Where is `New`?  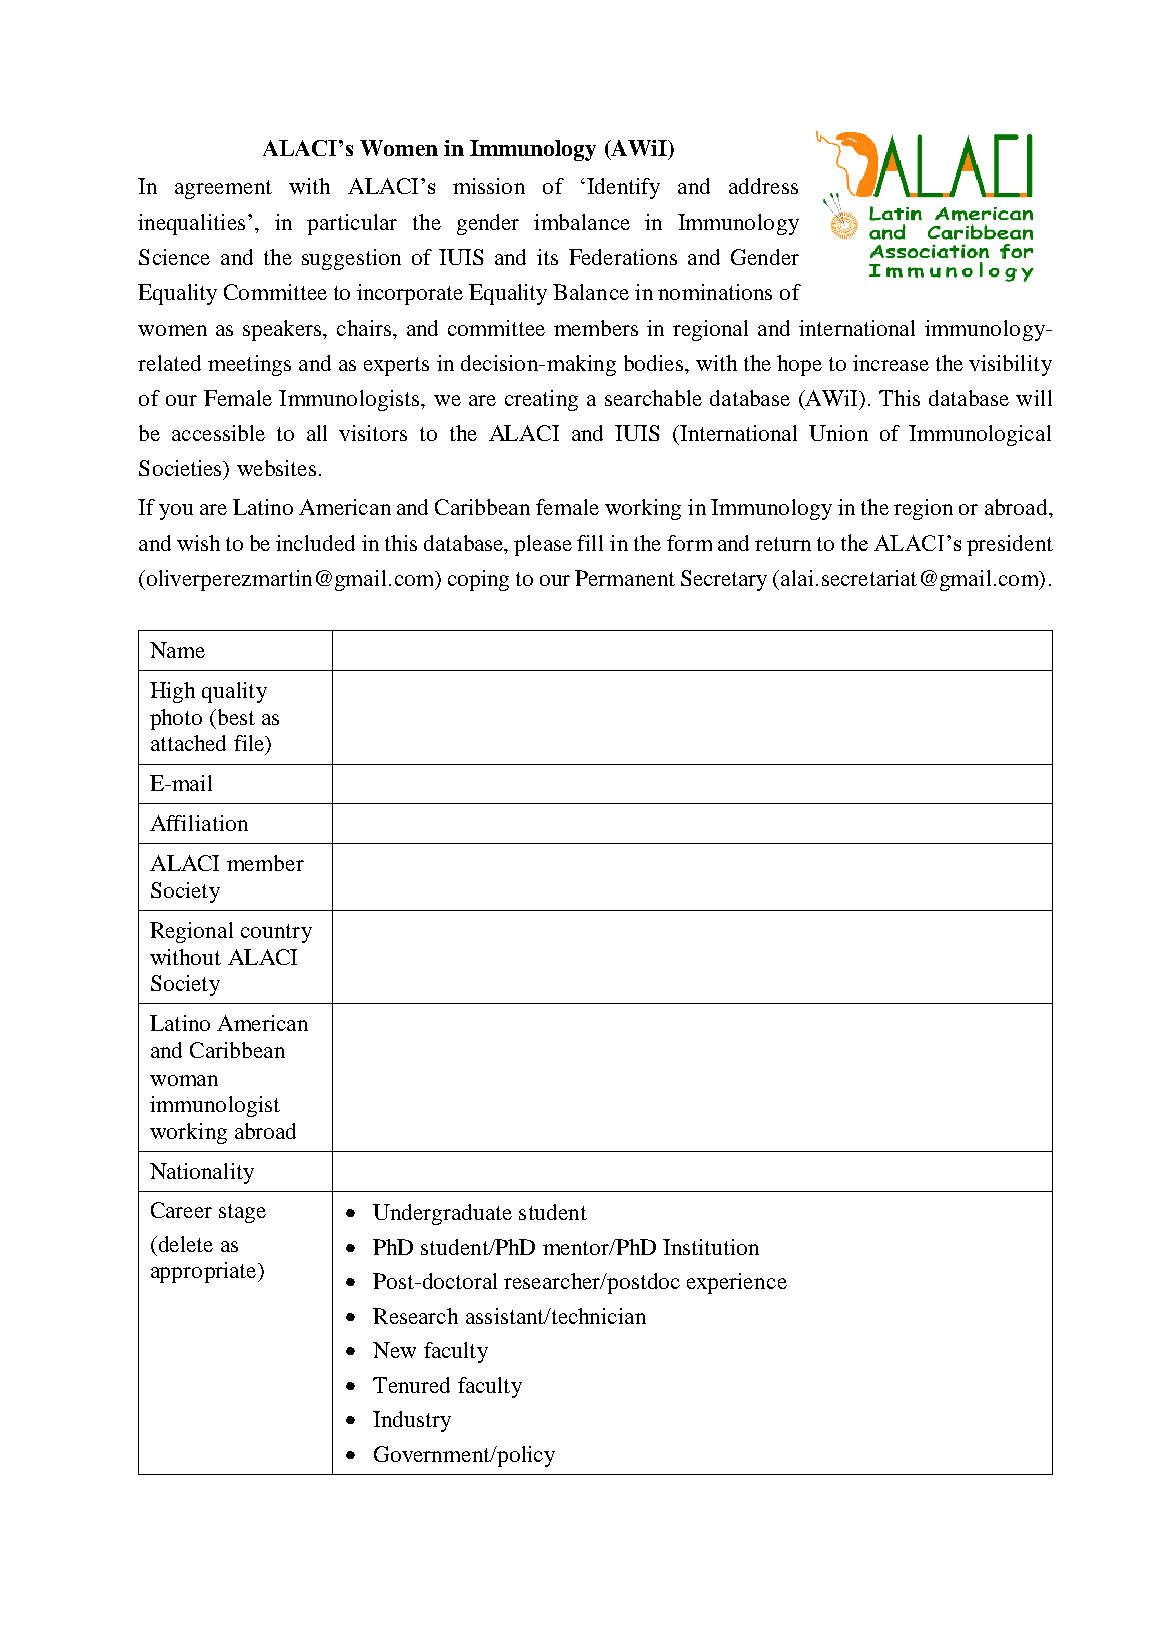 New is located at coordinates (394, 1350).
